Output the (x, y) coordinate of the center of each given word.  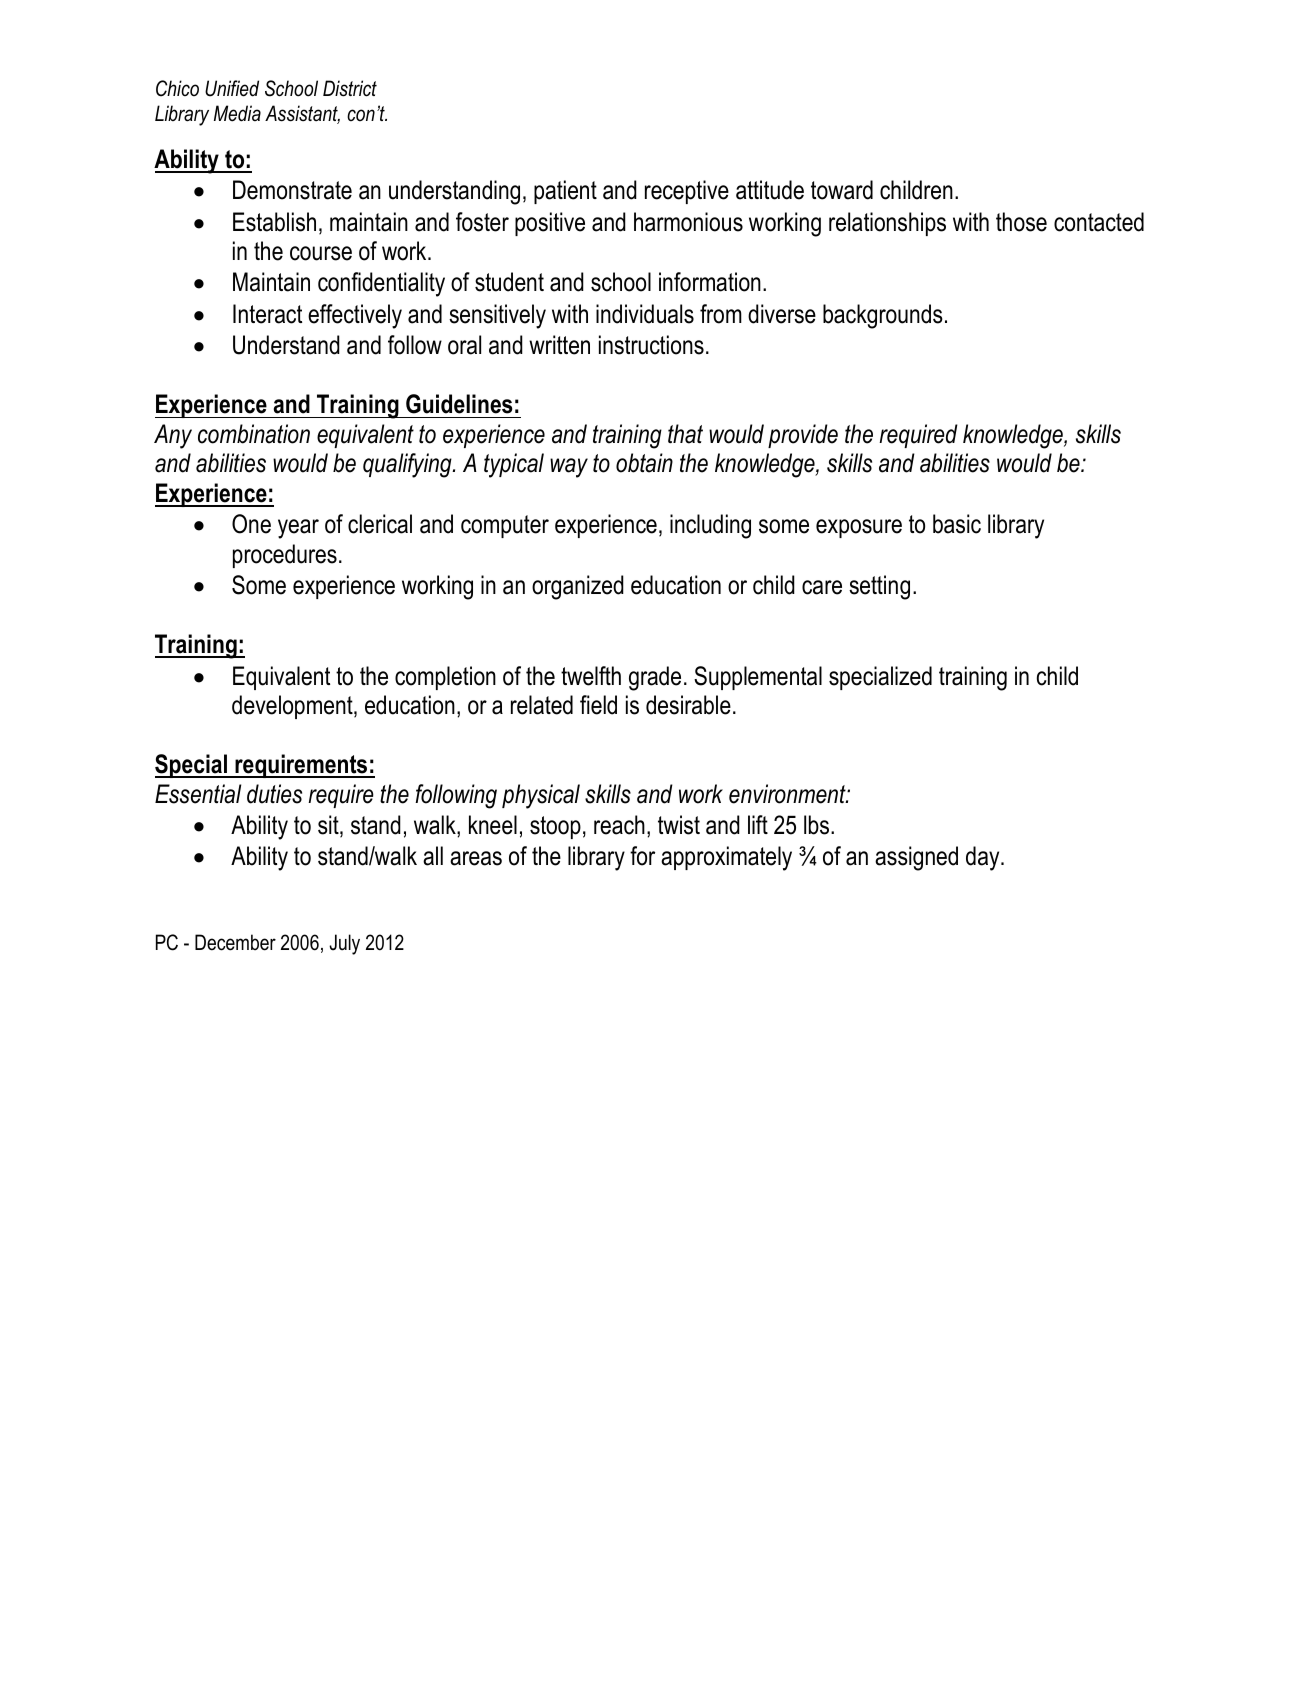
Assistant (302, 114)
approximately (726, 858)
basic (957, 524)
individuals (645, 314)
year (298, 529)
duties (274, 794)
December (235, 942)
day (984, 858)
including (710, 526)
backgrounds (883, 316)
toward (842, 190)
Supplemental (758, 678)
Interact (267, 314)
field (598, 705)
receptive (687, 192)
